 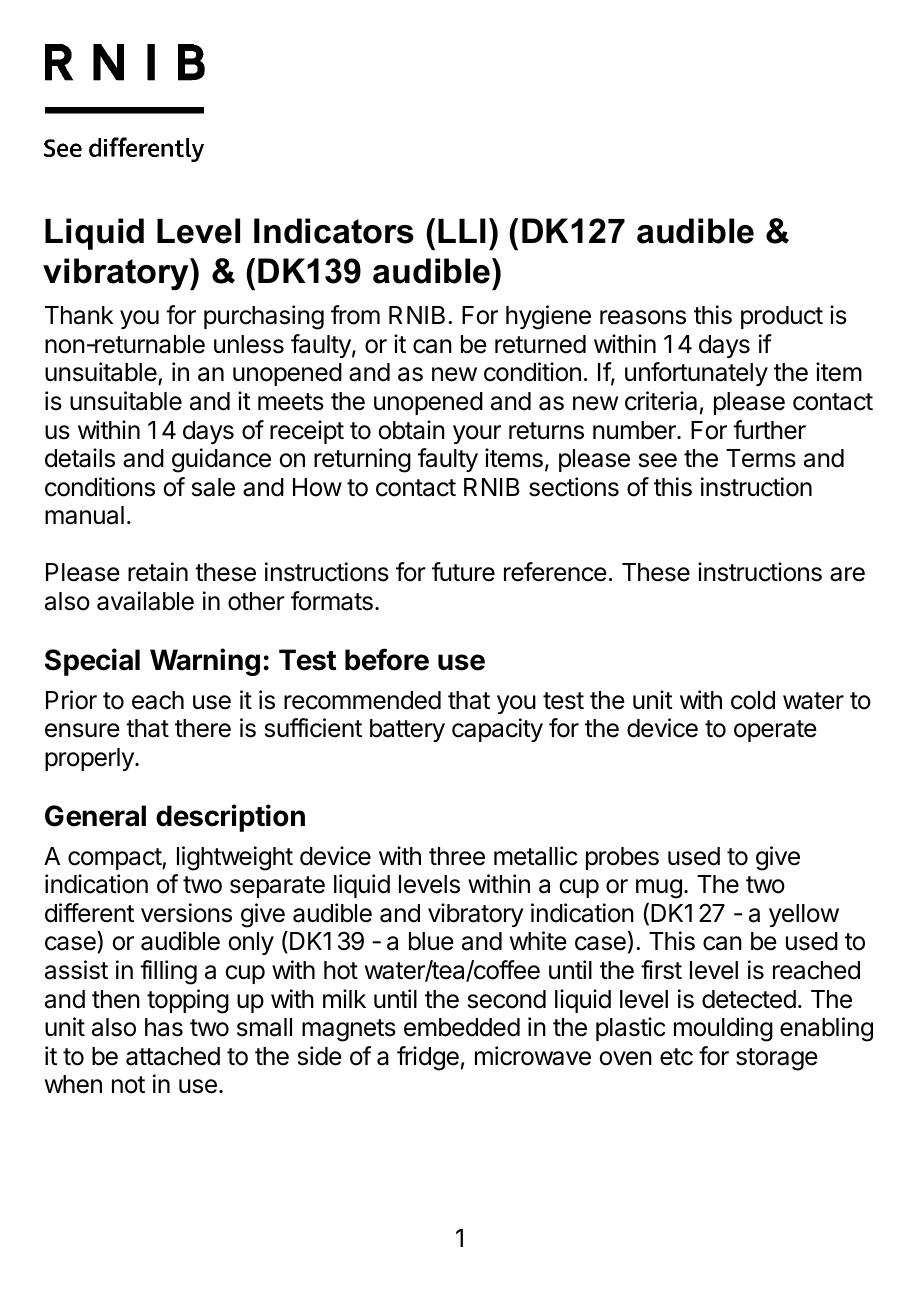 I want to click on Warning, so click(x=205, y=662).
